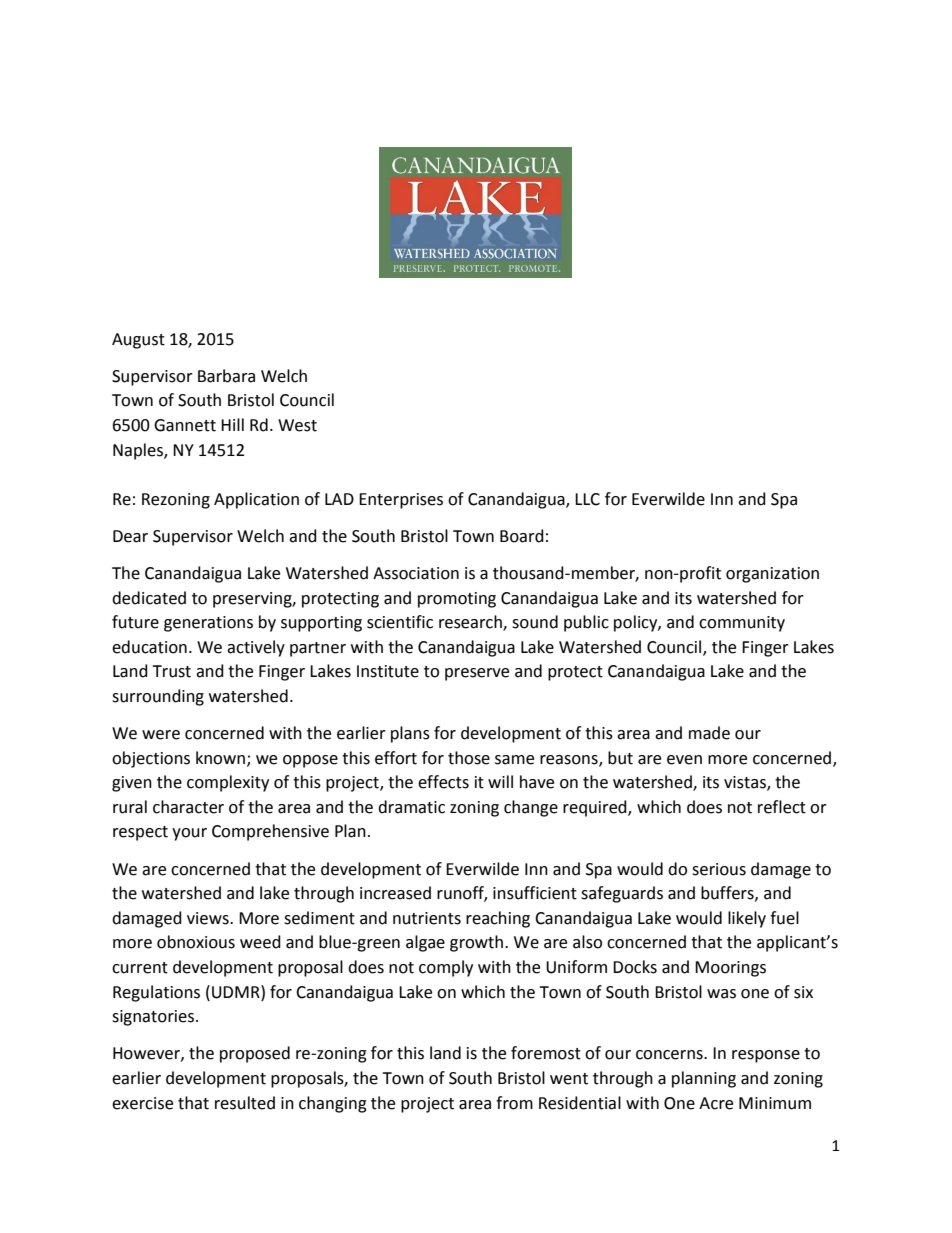  Describe the element at coordinates (716, 1103) in the screenshot. I see `Acre` at that location.
